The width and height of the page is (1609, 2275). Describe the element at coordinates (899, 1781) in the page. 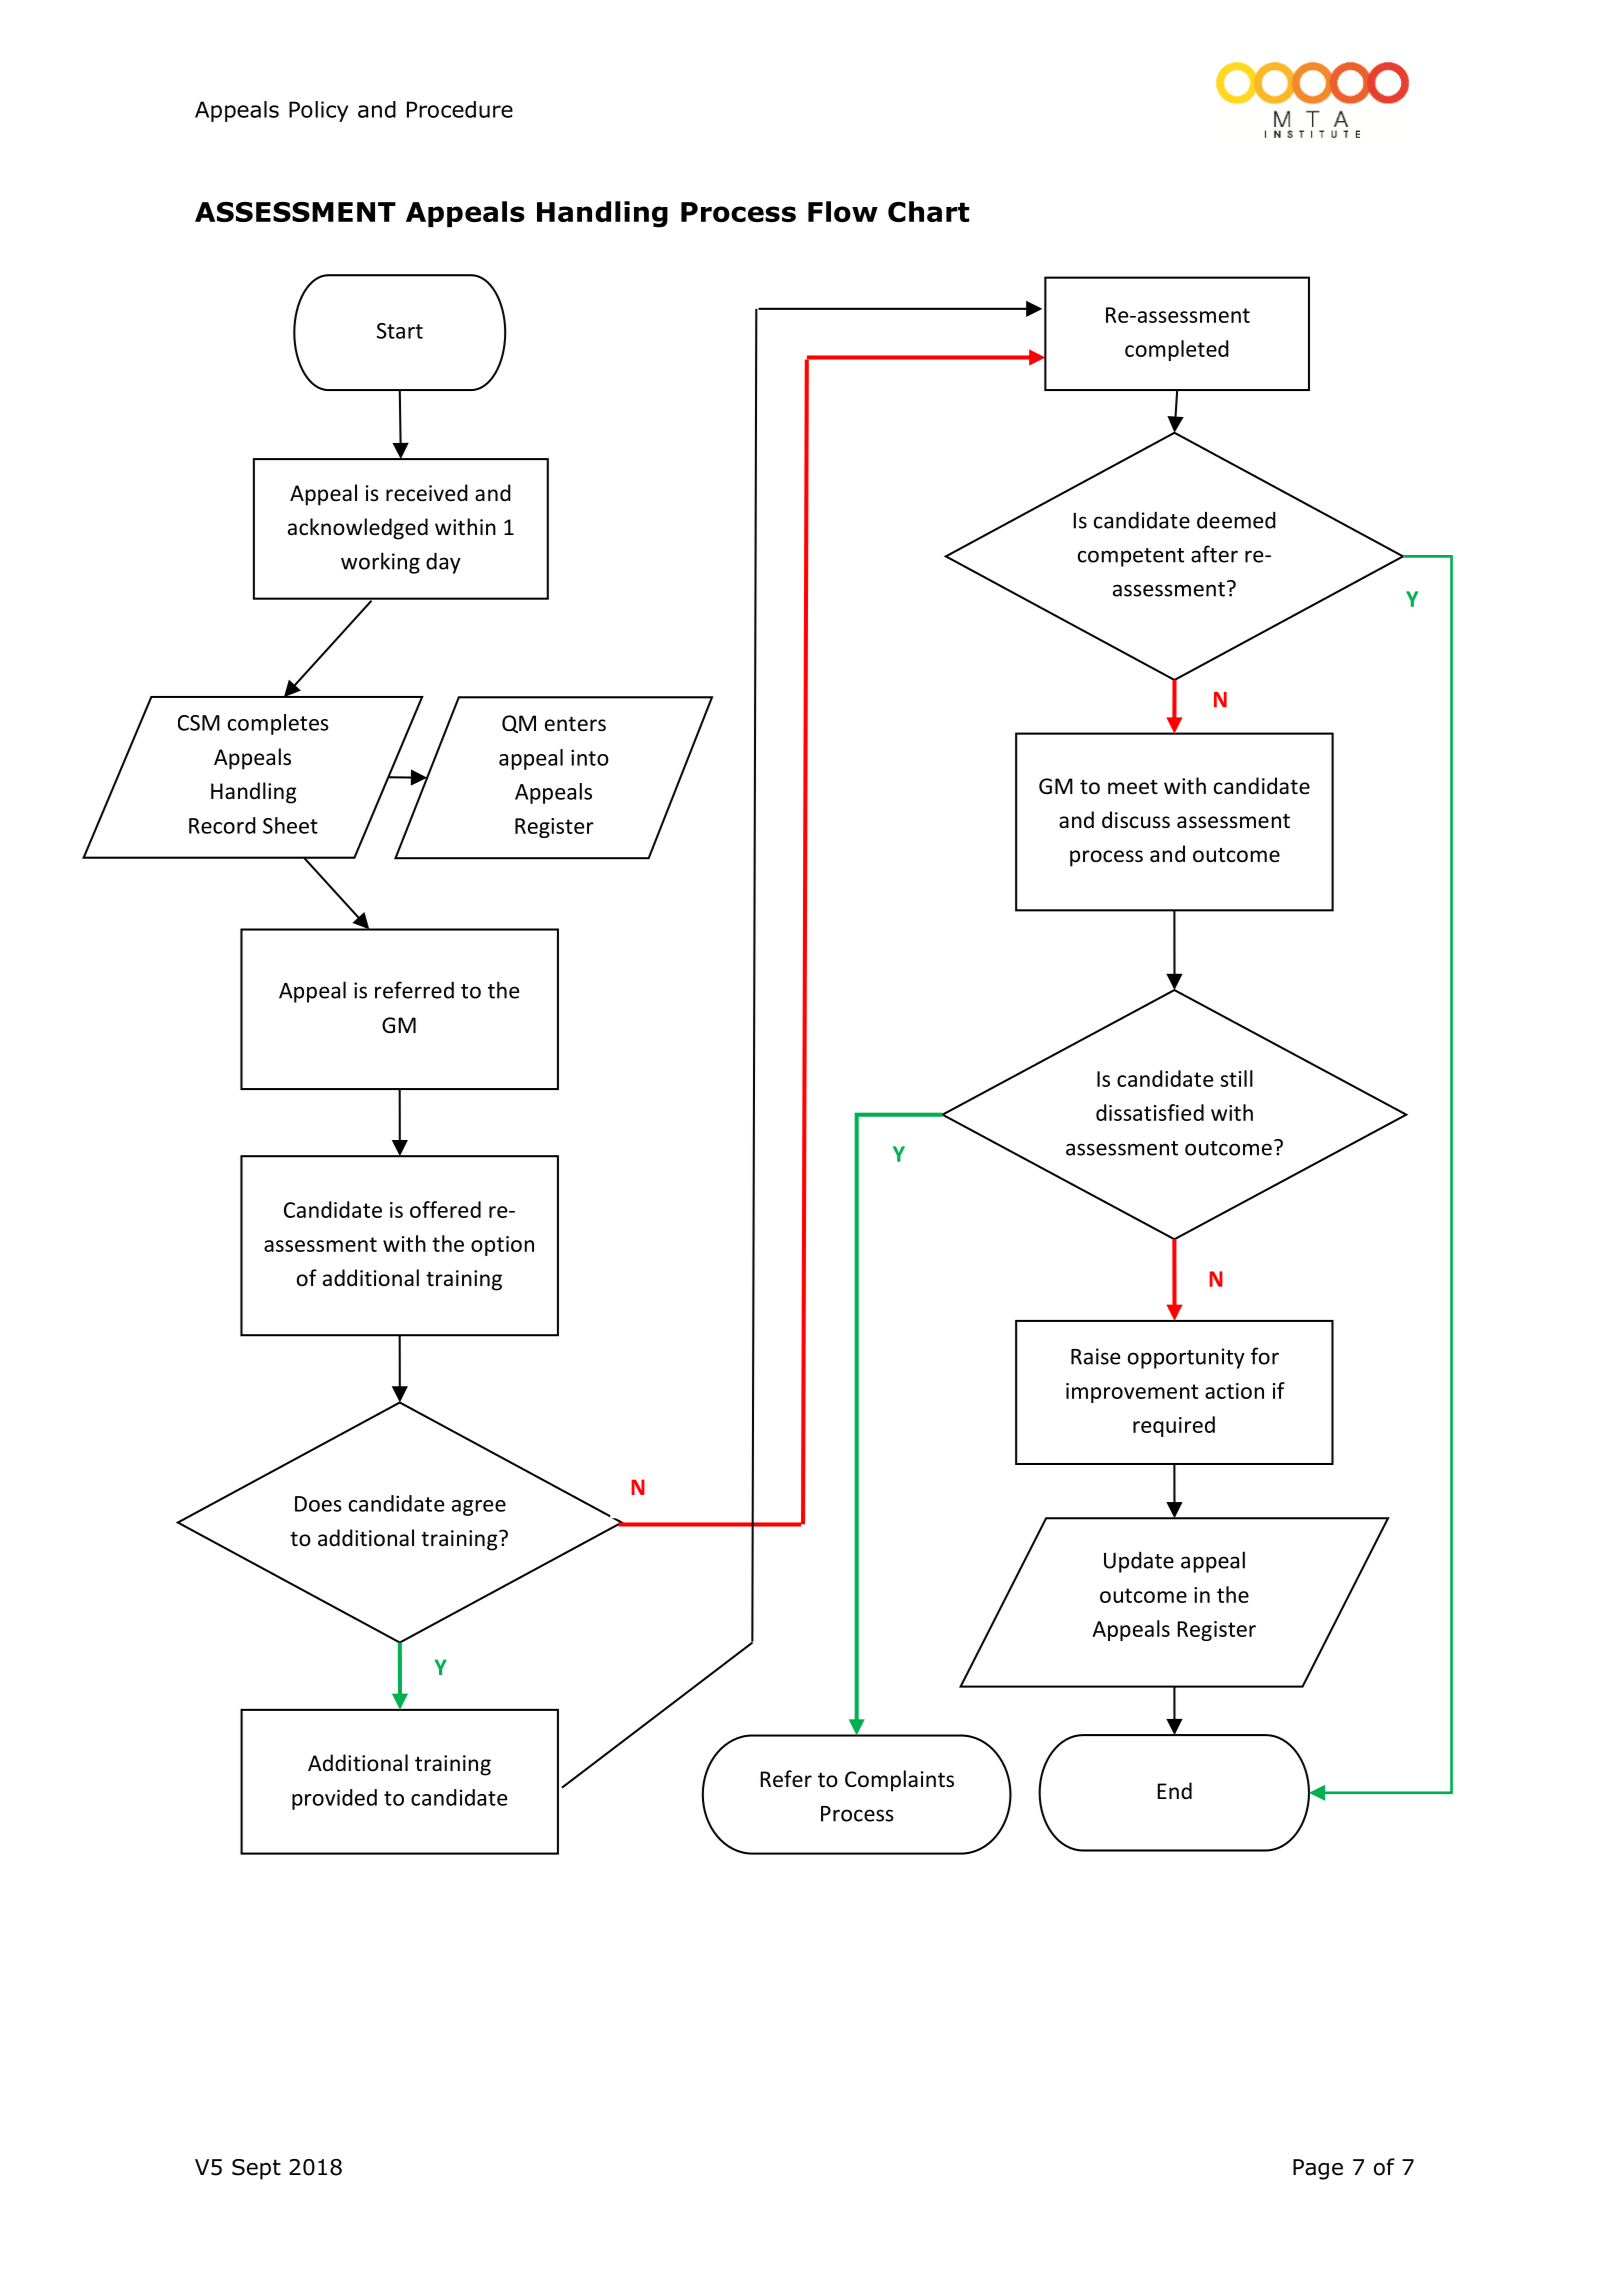

I see `Complaints` at that location.
